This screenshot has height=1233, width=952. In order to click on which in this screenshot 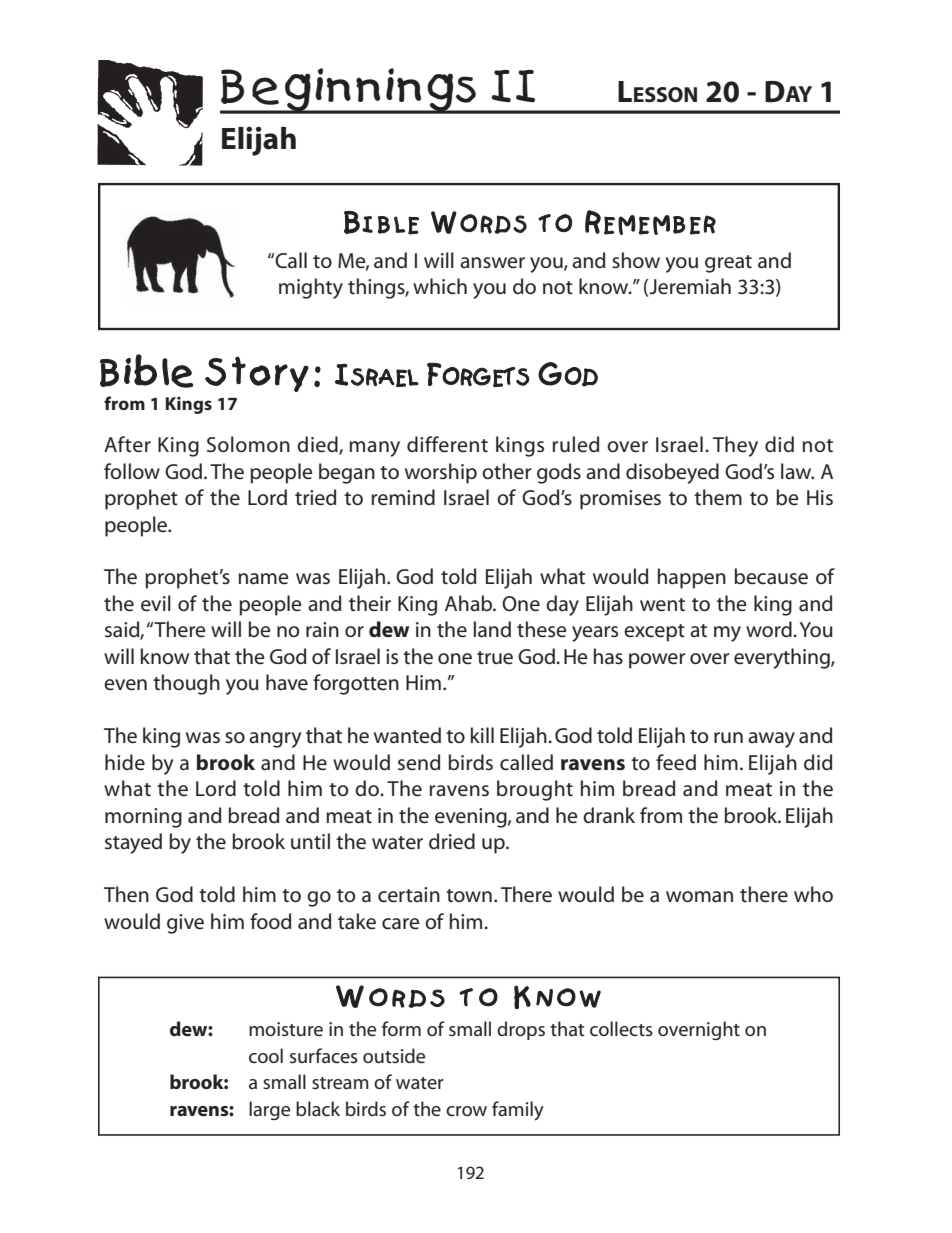, I will do `click(440, 286)`.
